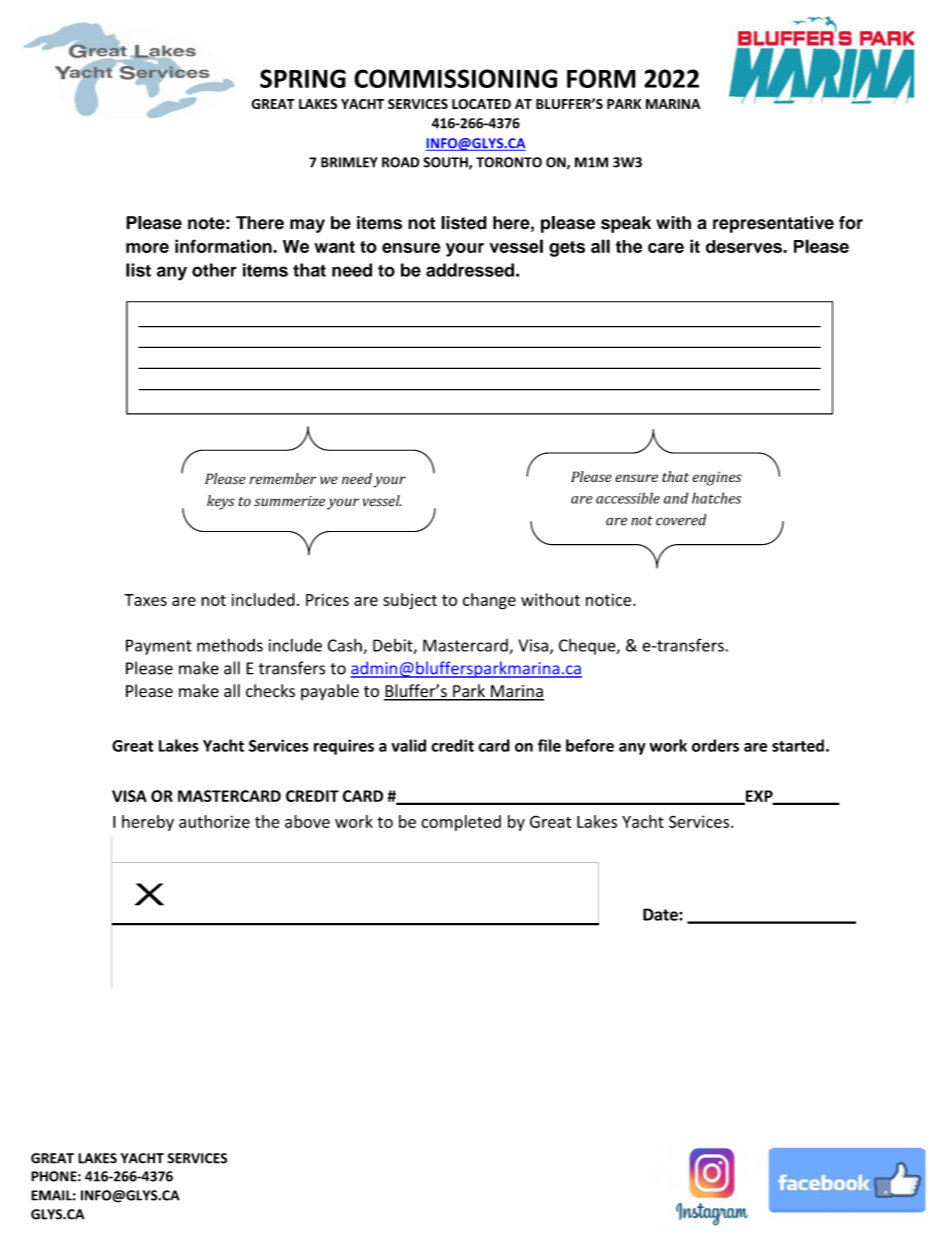 The image size is (952, 1233). What do you see at coordinates (470, 270) in the image?
I see `addressed` at bounding box center [470, 270].
